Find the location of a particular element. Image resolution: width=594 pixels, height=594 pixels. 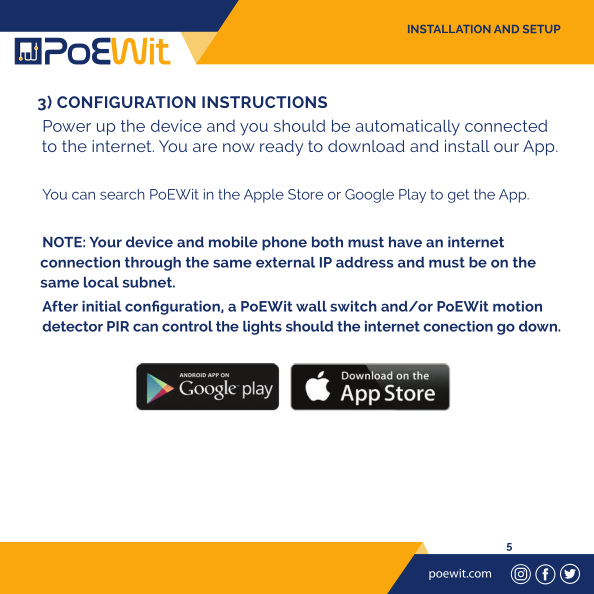

get is located at coordinates (458, 196).
